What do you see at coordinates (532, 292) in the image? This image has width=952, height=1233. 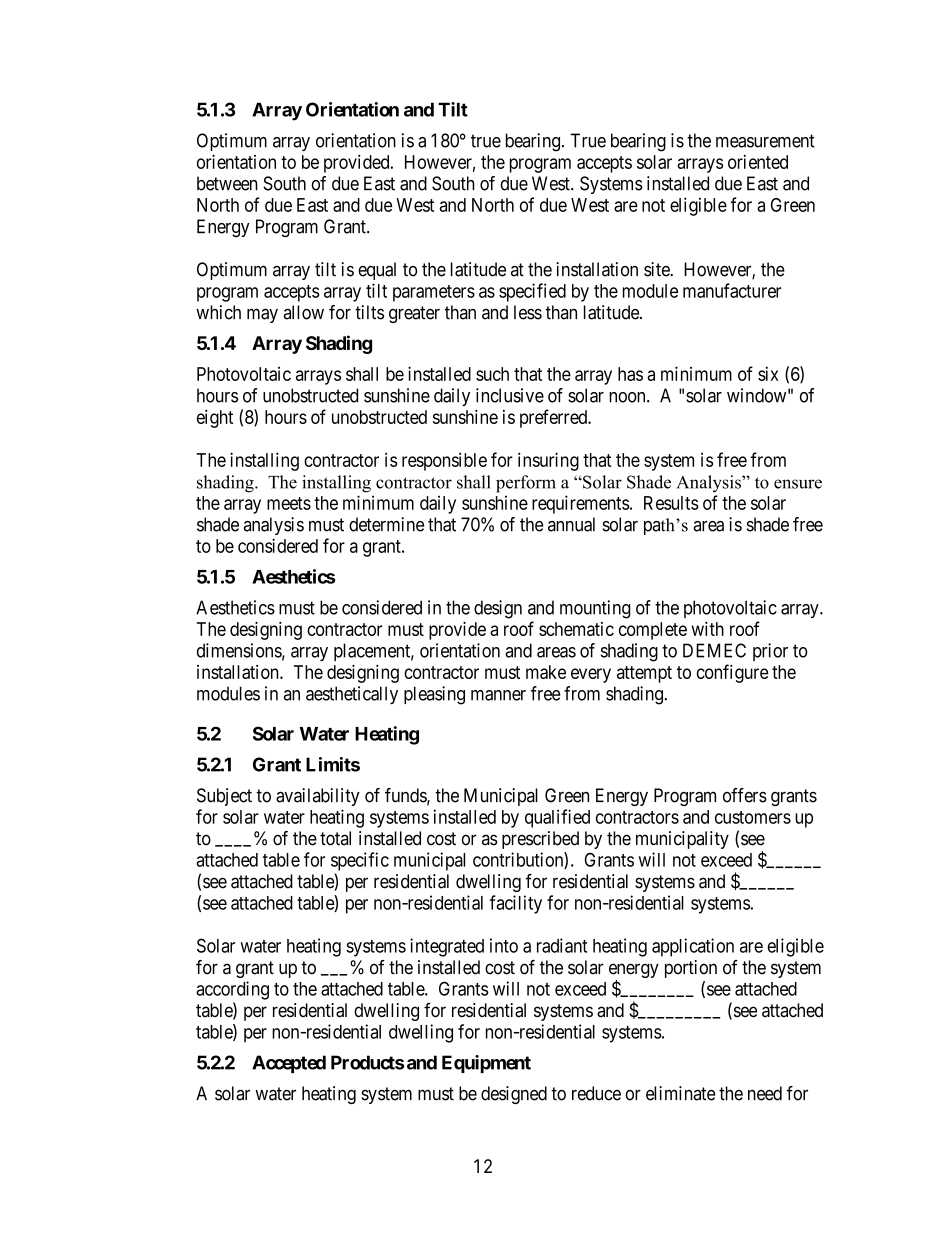 I see `specified` at bounding box center [532, 292].
